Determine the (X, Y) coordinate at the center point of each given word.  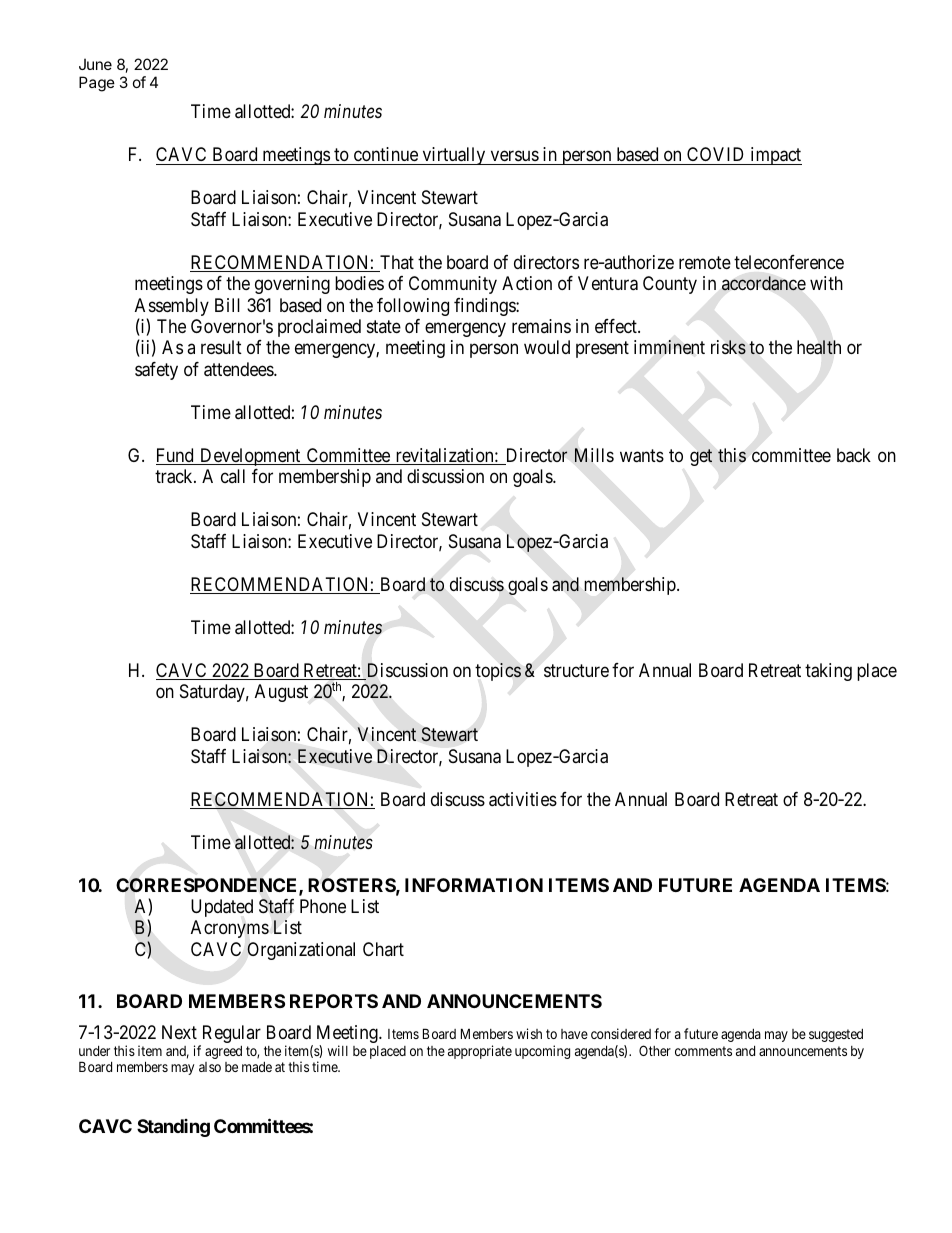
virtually (454, 156)
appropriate (480, 1052)
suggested (836, 1035)
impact (775, 156)
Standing (173, 1128)
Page (97, 84)
